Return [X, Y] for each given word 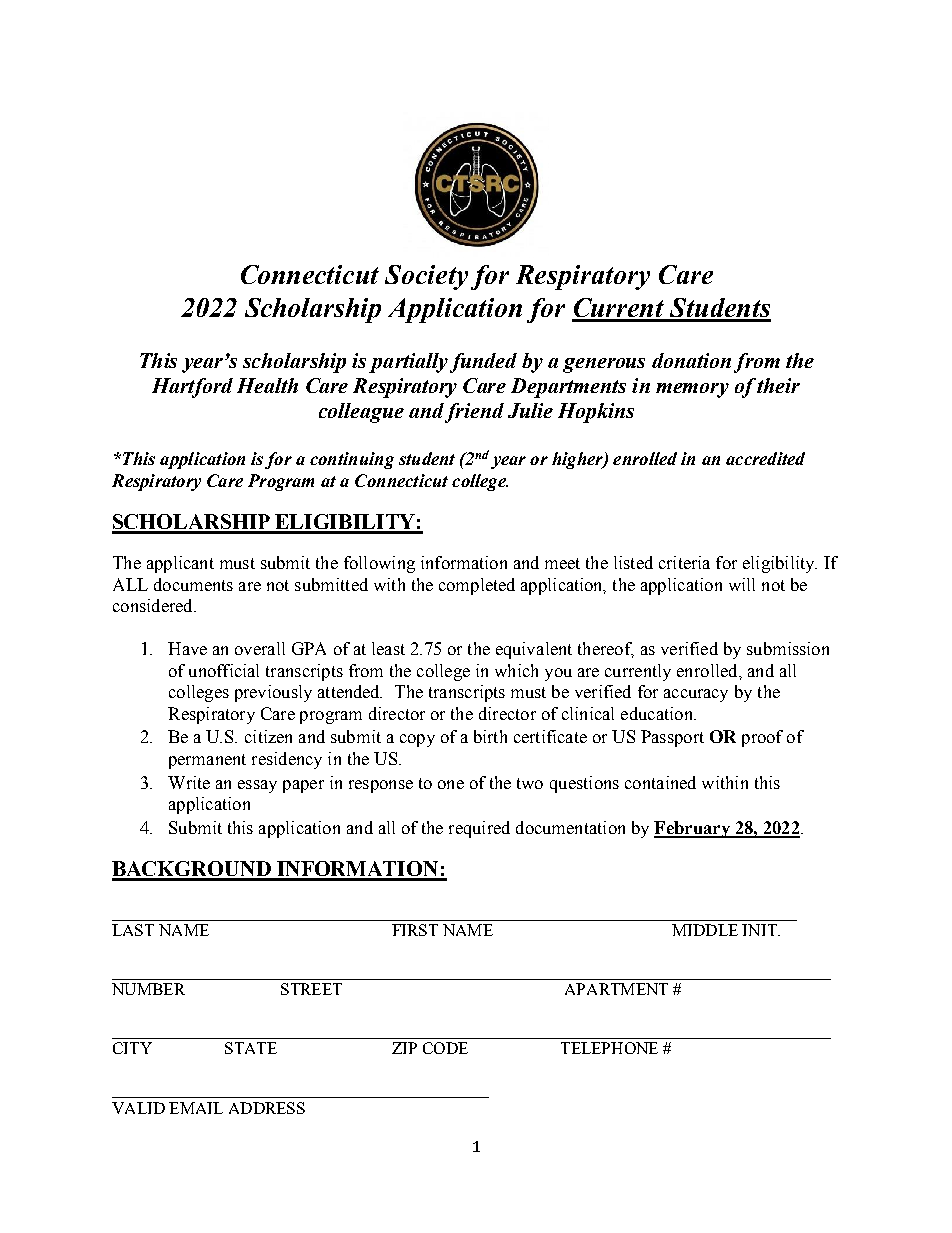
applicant [180, 564]
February [693, 829]
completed [477, 586]
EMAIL [196, 1108]
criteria [684, 562]
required [479, 829]
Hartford [192, 388]
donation [691, 360]
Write [189, 782]
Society [426, 277]
